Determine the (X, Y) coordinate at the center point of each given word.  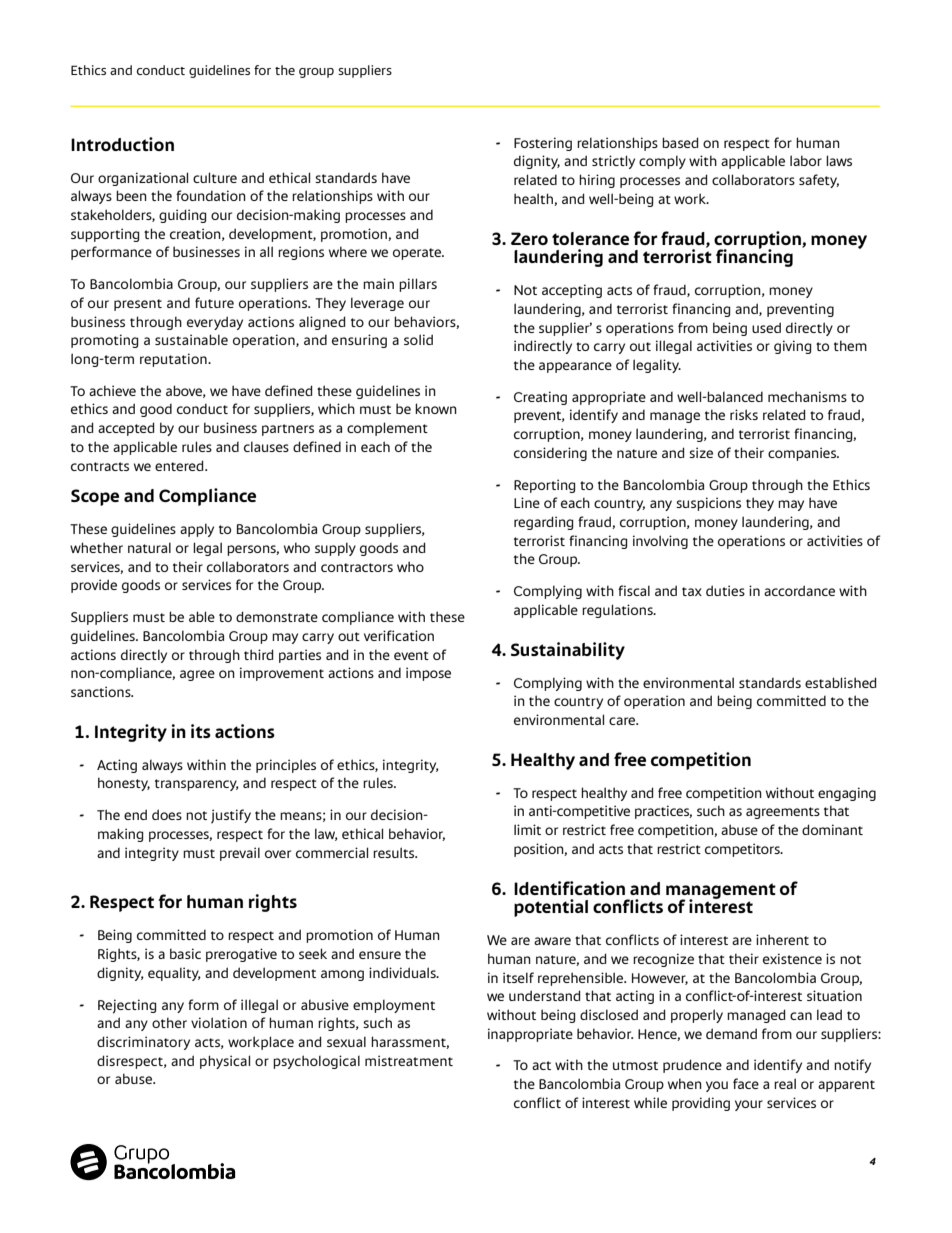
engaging (847, 794)
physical (225, 1062)
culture (215, 177)
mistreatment (409, 1060)
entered (180, 465)
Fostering (543, 144)
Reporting (544, 486)
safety (819, 181)
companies (803, 454)
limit (527, 829)
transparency (197, 785)
